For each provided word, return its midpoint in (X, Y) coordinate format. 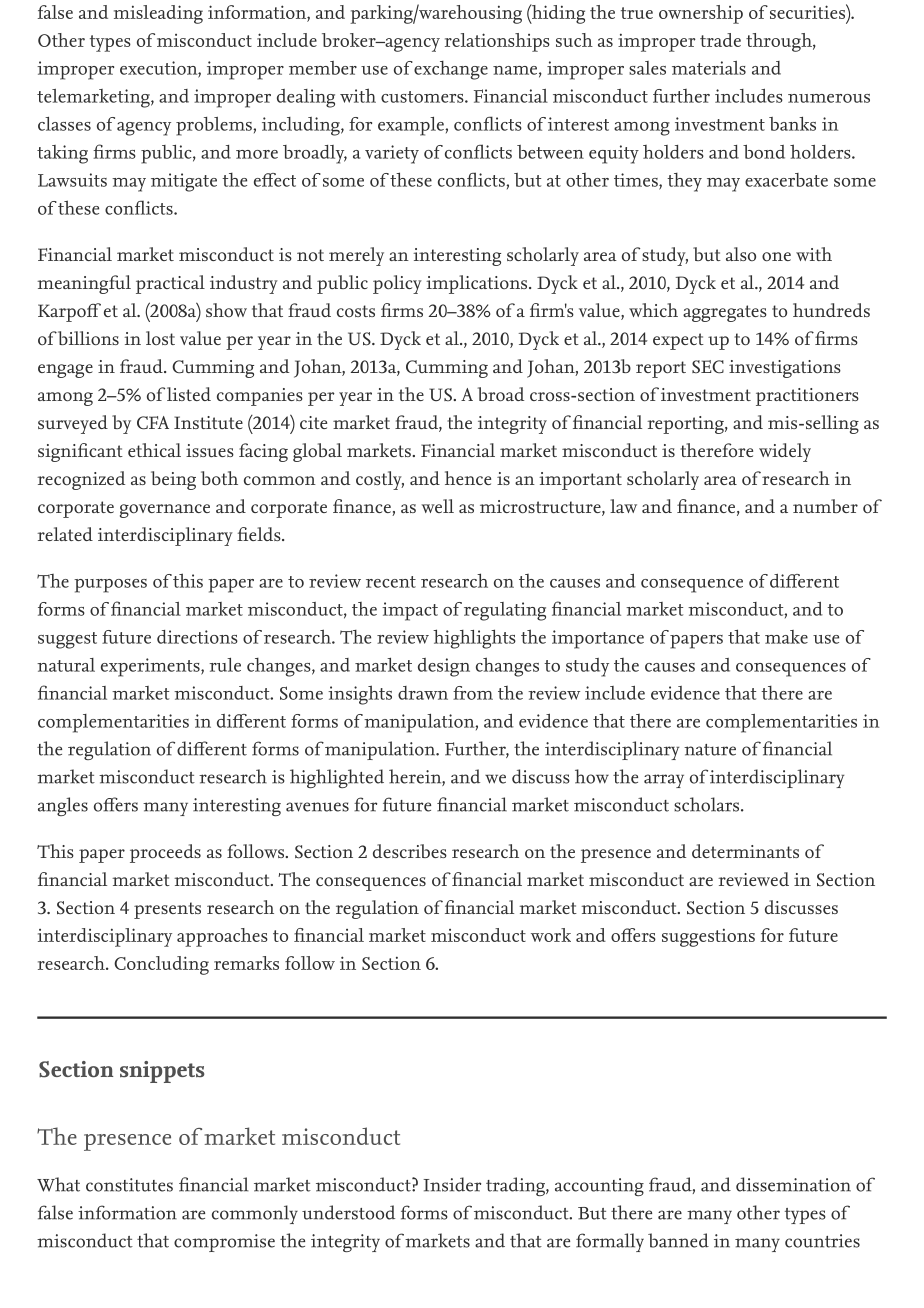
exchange (451, 70)
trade (720, 40)
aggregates (725, 313)
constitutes (129, 1185)
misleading (158, 14)
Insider (452, 1184)
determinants (745, 851)
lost (160, 338)
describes (410, 851)
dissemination (793, 1184)
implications (478, 284)
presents (167, 910)
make (786, 637)
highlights (474, 639)
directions (197, 637)
